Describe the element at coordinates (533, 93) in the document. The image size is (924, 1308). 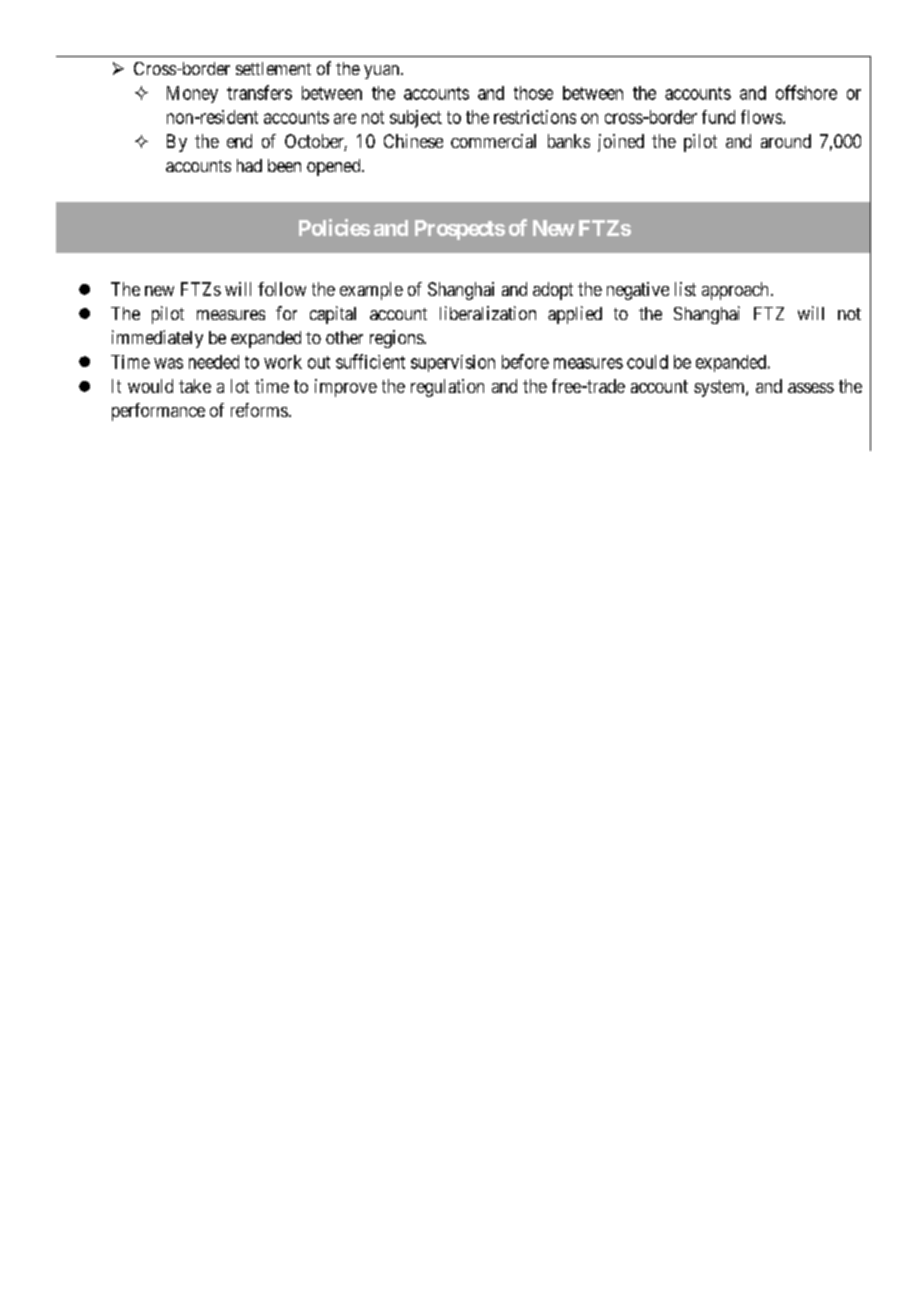
I see `those` at that location.
